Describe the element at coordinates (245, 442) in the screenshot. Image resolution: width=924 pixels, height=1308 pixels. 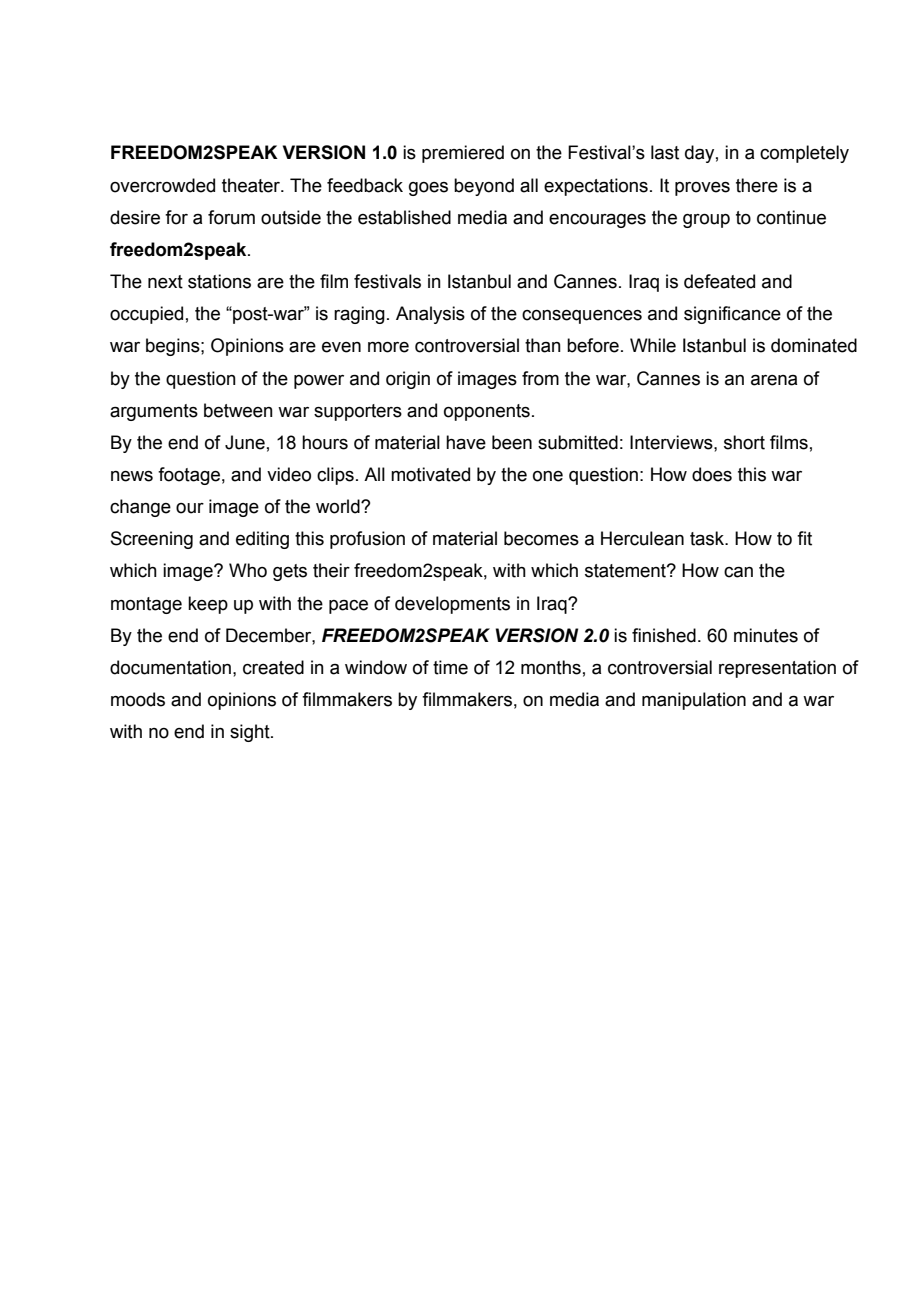
I see `June` at that location.
